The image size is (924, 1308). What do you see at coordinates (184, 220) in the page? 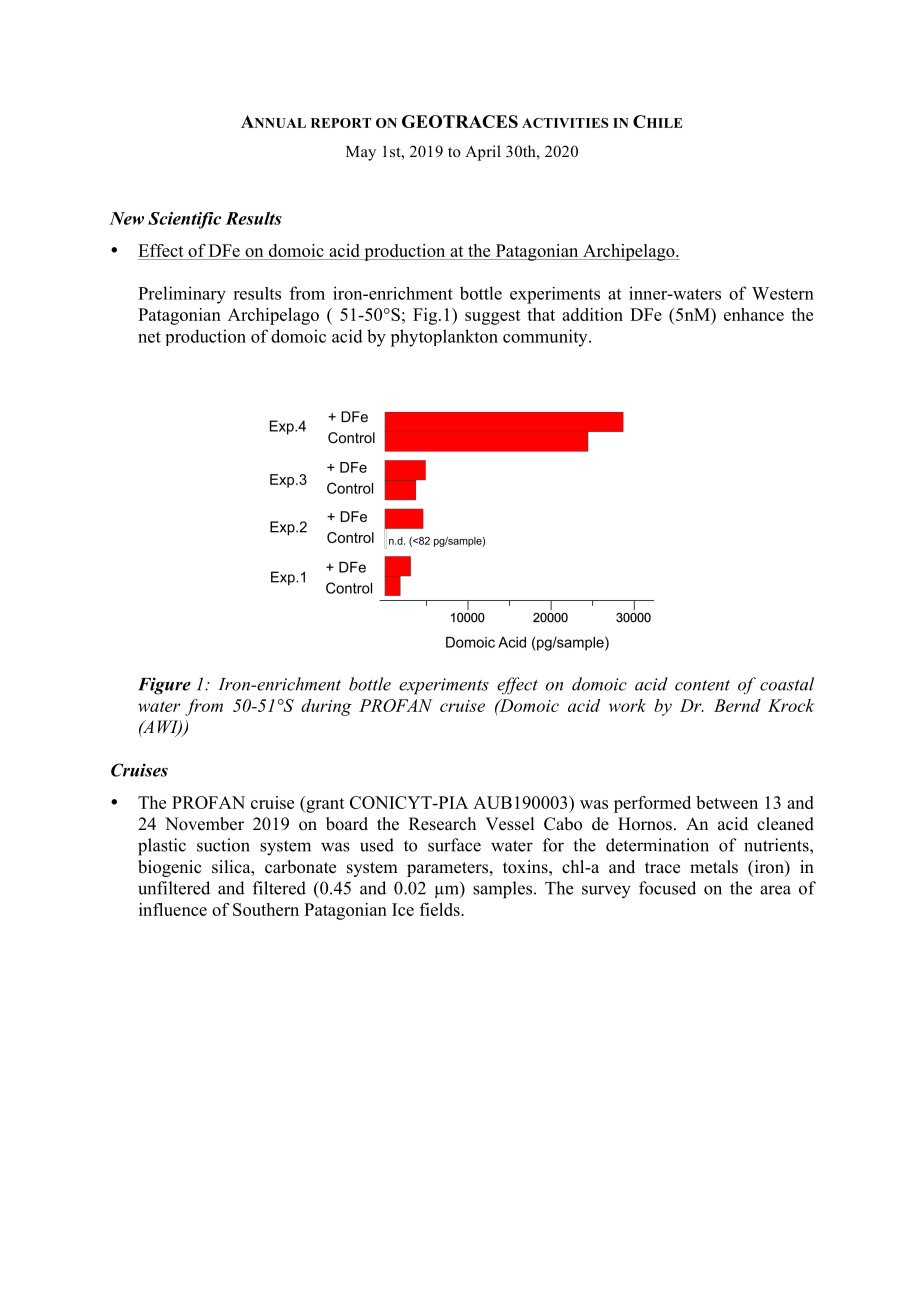
I see `Scientific` at bounding box center [184, 220].
